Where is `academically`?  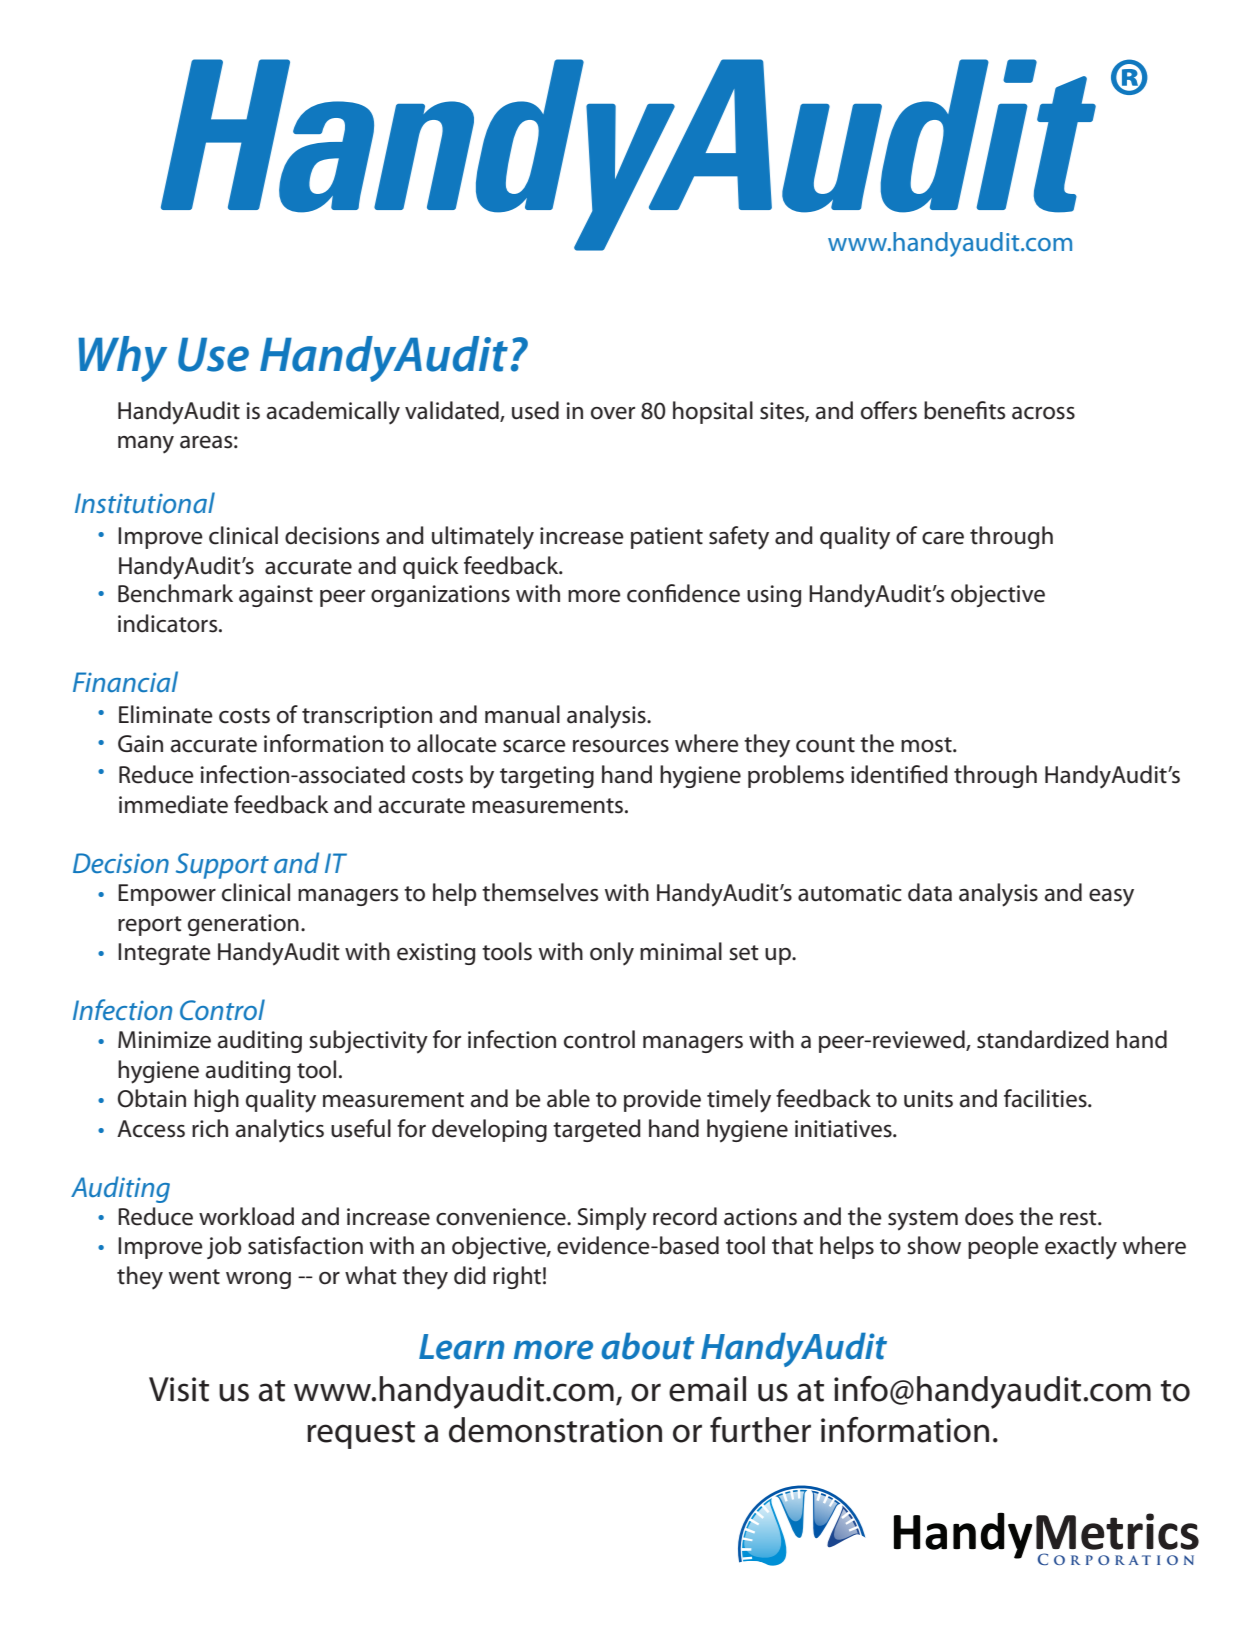 academically is located at coordinates (333, 413).
